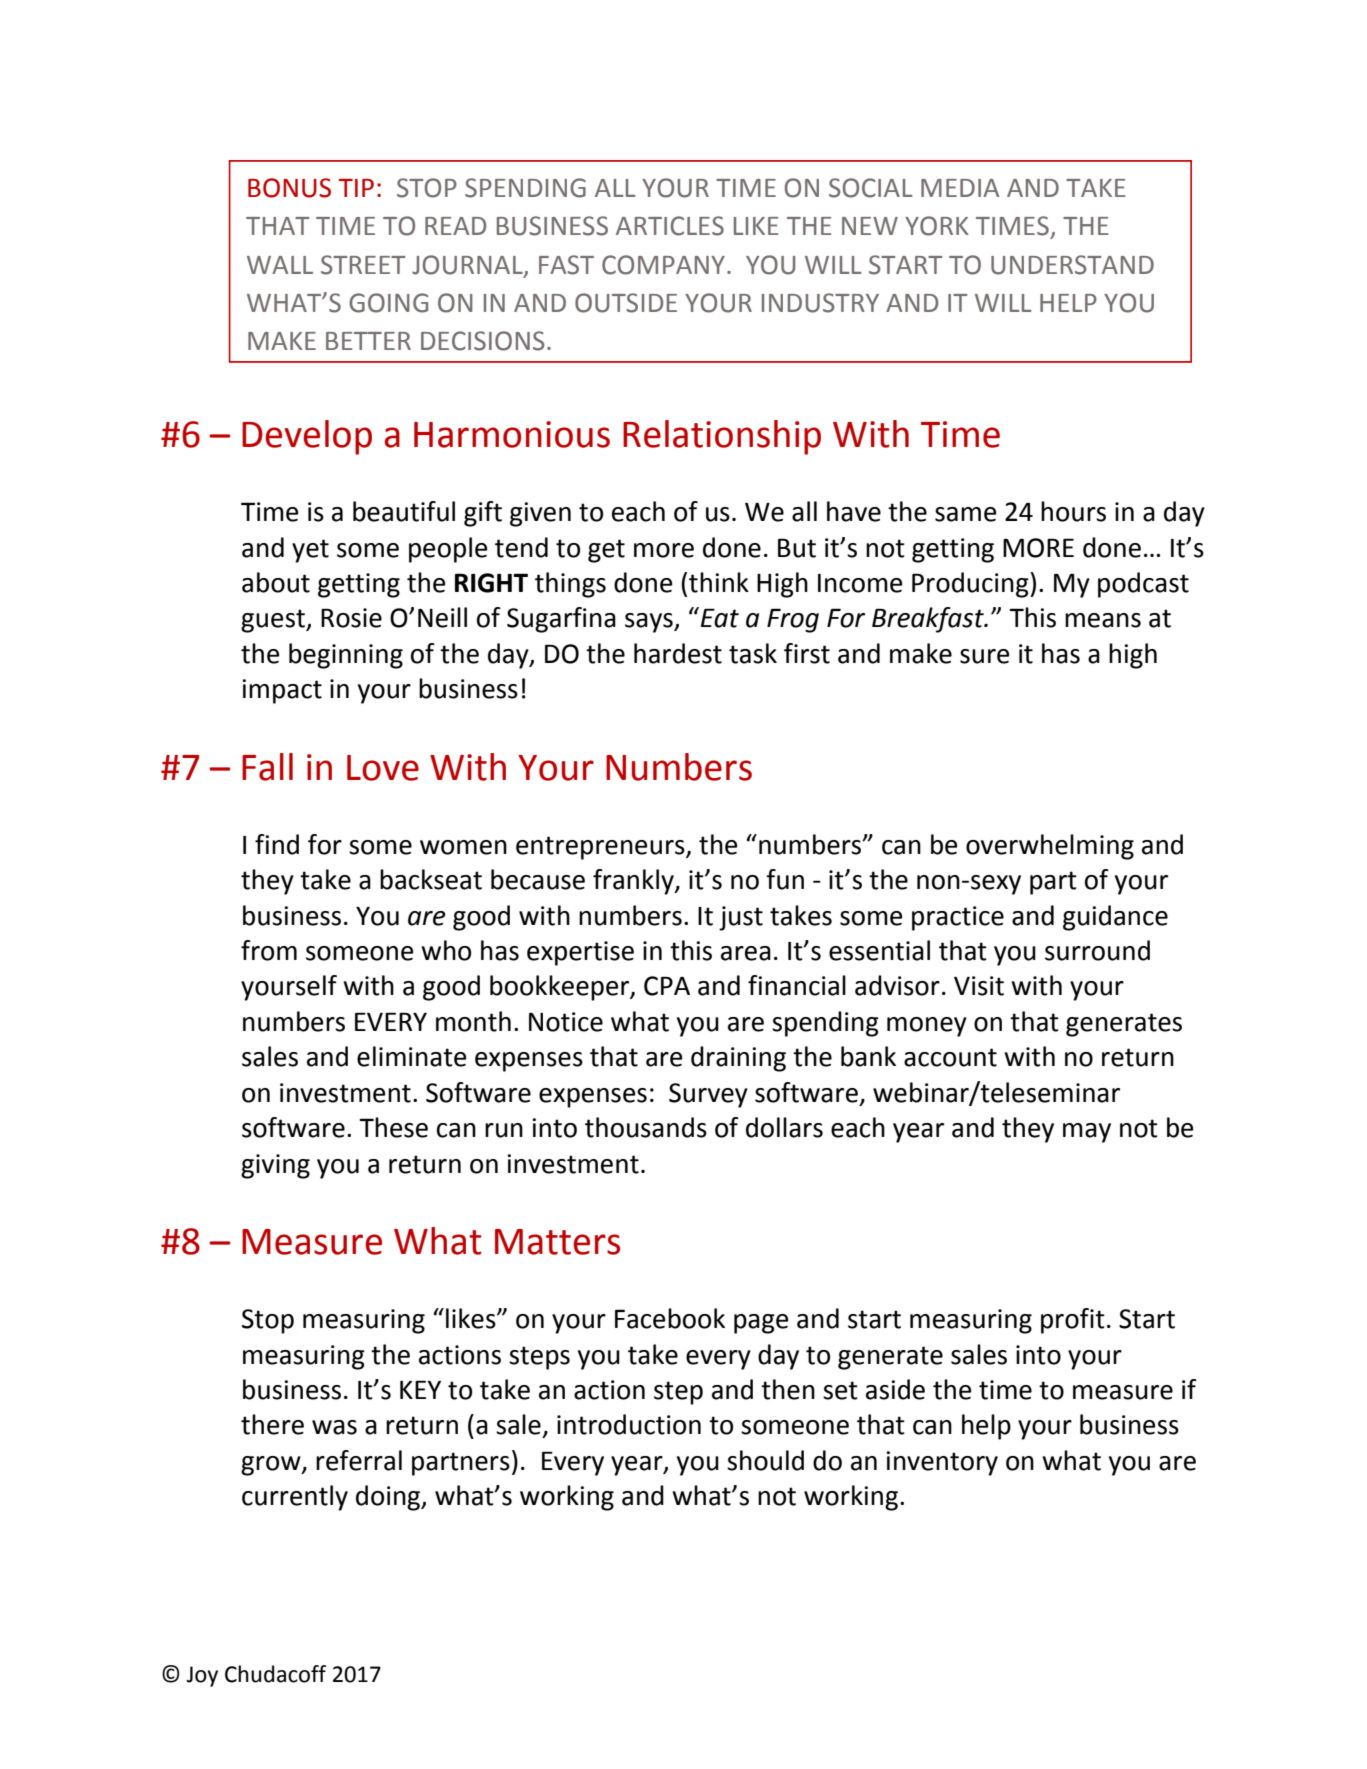  What do you see at coordinates (1097, 950) in the document?
I see `surround` at bounding box center [1097, 950].
